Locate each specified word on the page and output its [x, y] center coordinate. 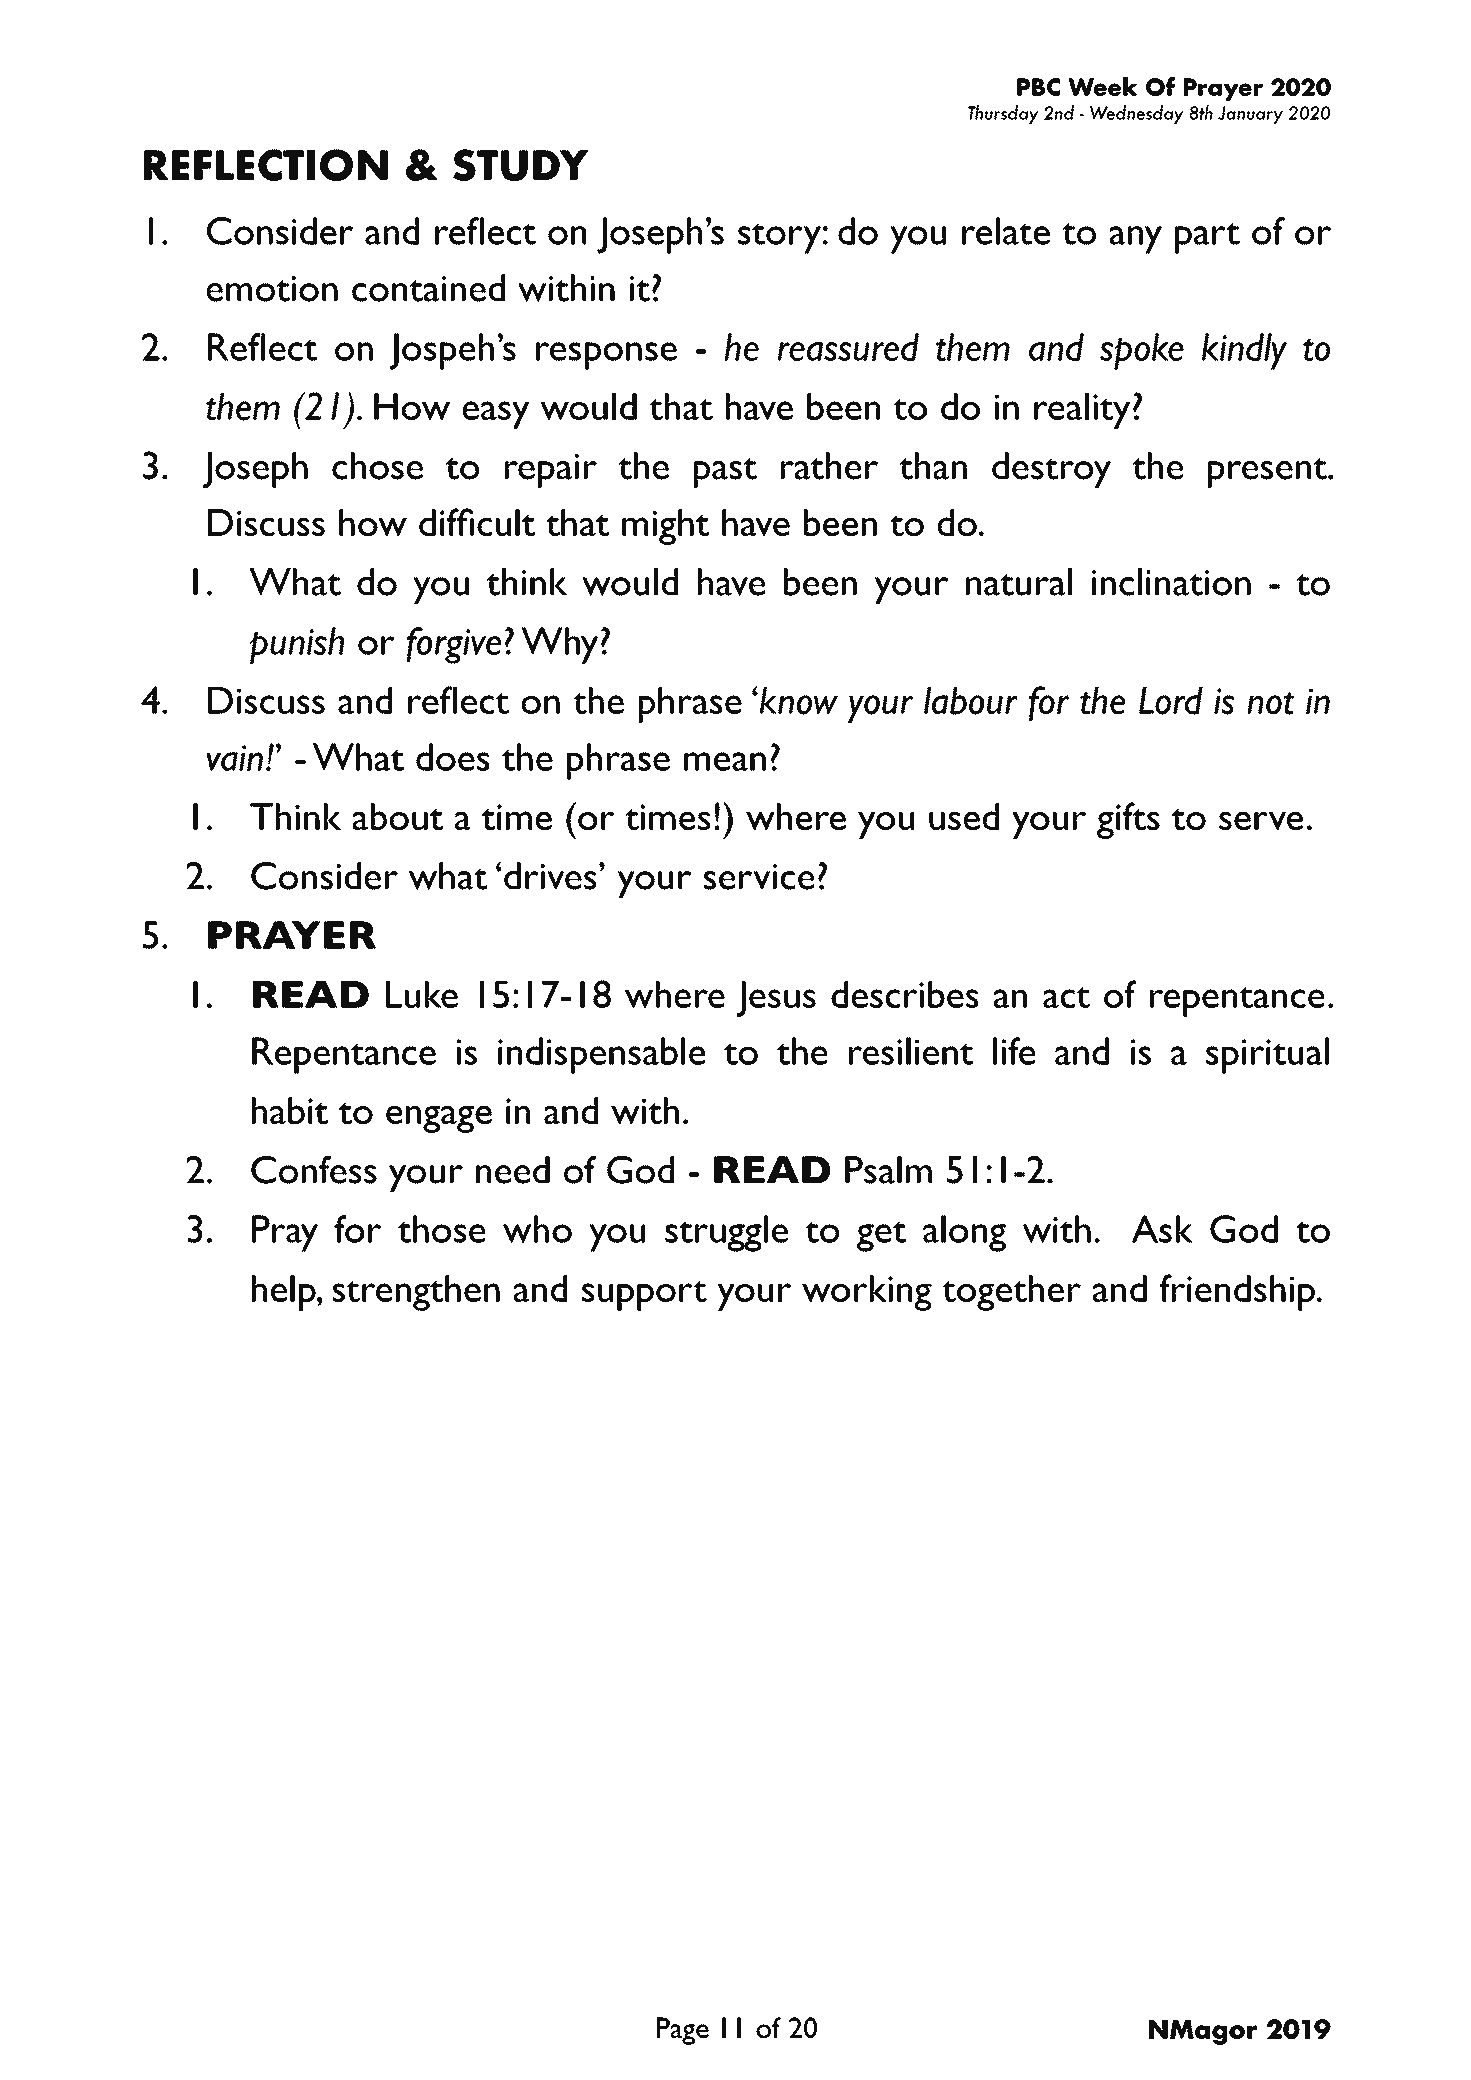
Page [683, 2031]
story [780, 238]
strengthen [416, 1293]
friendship [1237, 1292]
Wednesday [1137, 114]
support [644, 1295]
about [397, 816]
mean [725, 761]
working [867, 1293]
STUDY [520, 165]
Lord [1171, 701]
